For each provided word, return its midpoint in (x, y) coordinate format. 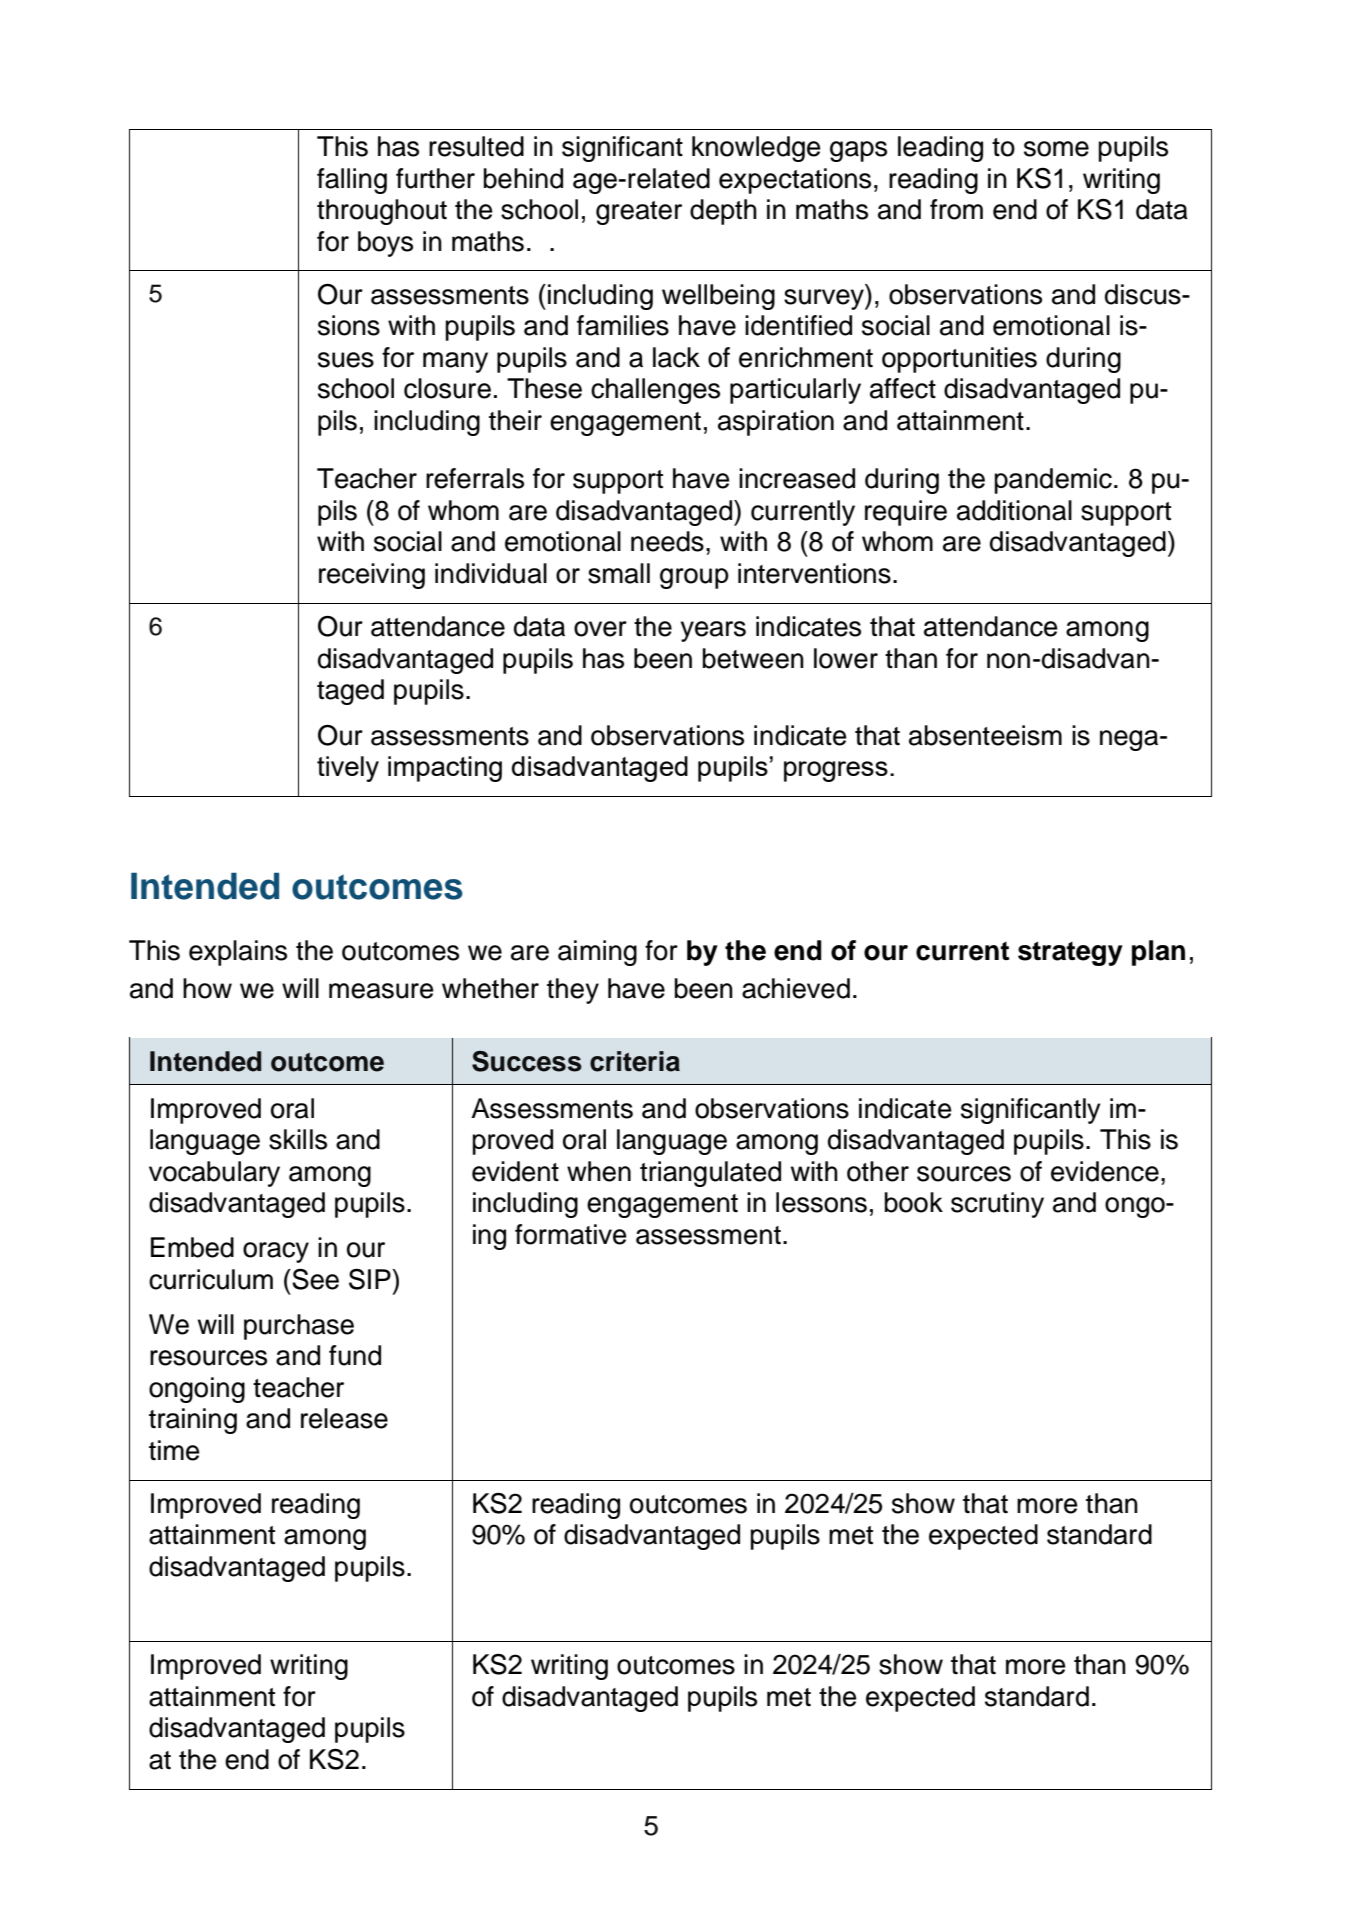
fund (355, 1355)
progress (836, 771)
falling (352, 181)
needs (667, 541)
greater (639, 213)
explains (238, 953)
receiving (372, 576)
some (1056, 149)
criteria (635, 1061)
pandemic (1053, 481)
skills (298, 1139)
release (344, 1418)
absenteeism (985, 735)
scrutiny (997, 1205)
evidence (1105, 1171)
